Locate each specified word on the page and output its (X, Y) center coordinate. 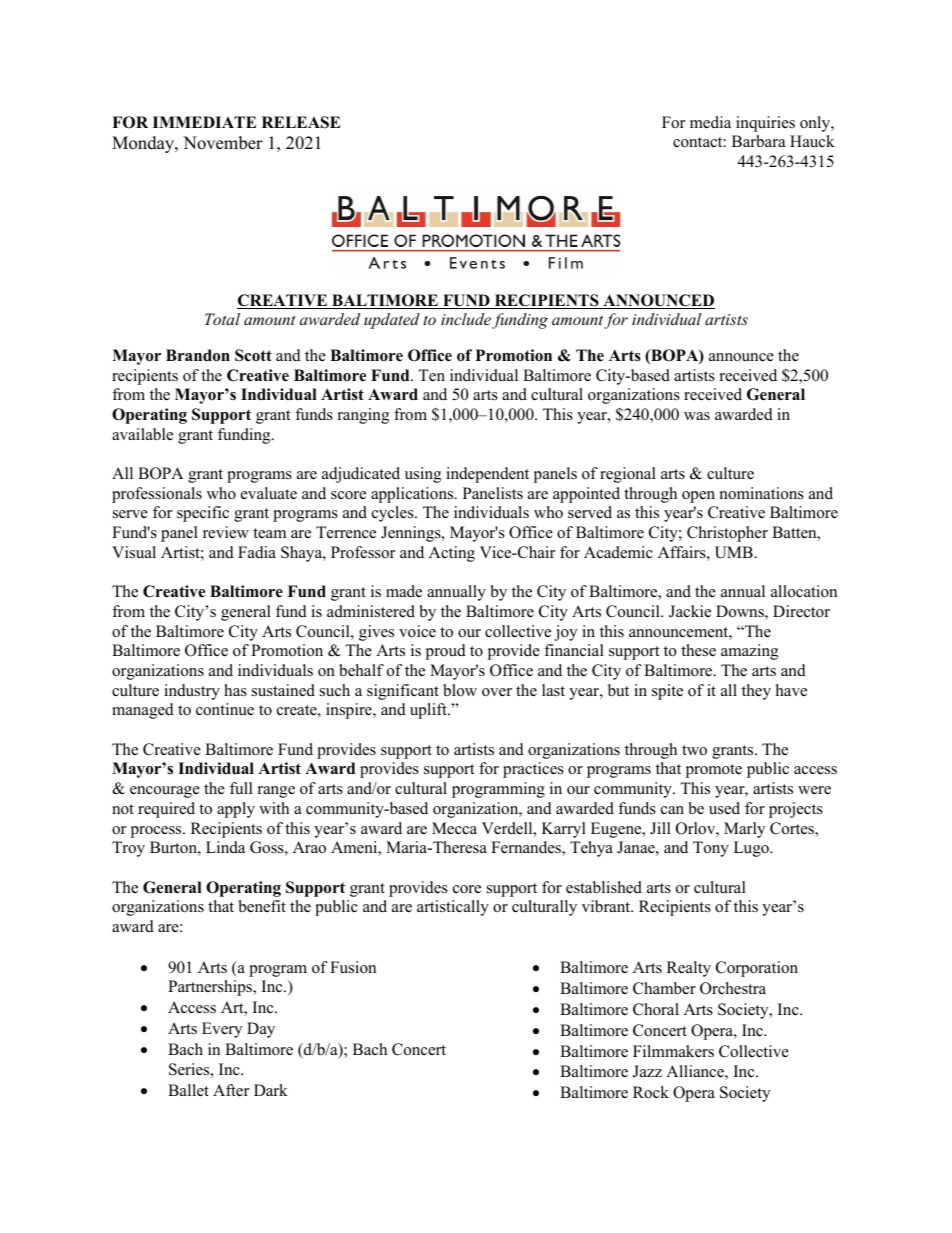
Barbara (758, 141)
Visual (134, 552)
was (697, 416)
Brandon (198, 355)
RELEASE (301, 122)
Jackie (690, 611)
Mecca (454, 828)
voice (417, 631)
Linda (225, 847)
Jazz (647, 1071)
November (223, 143)
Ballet (188, 1090)
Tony (711, 849)
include (466, 319)
